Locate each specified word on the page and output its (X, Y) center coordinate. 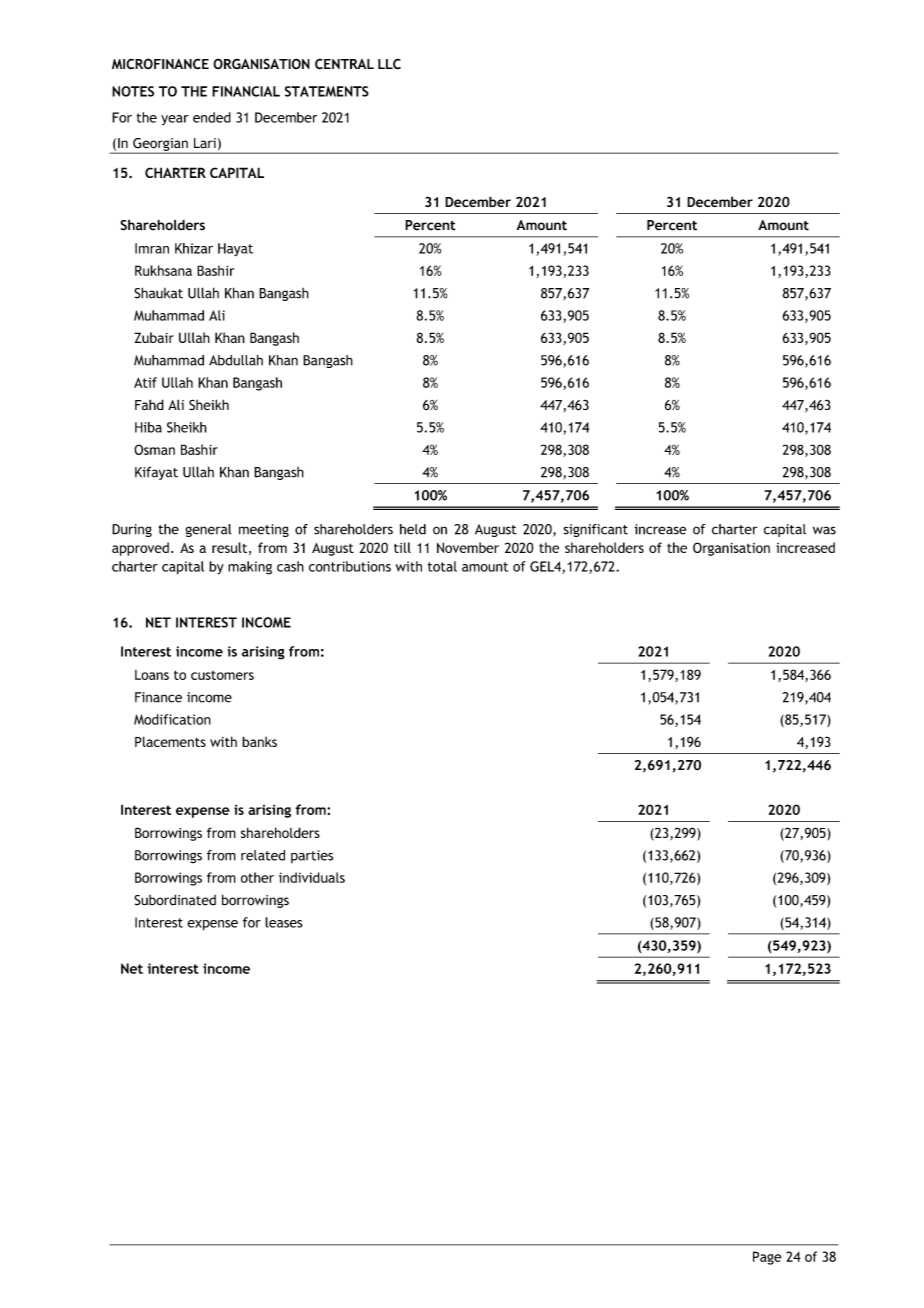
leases (284, 922)
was (824, 530)
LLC (389, 64)
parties (312, 856)
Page (767, 1258)
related (263, 855)
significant (595, 530)
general (208, 530)
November (468, 547)
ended (212, 117)
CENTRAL (344, 64)
